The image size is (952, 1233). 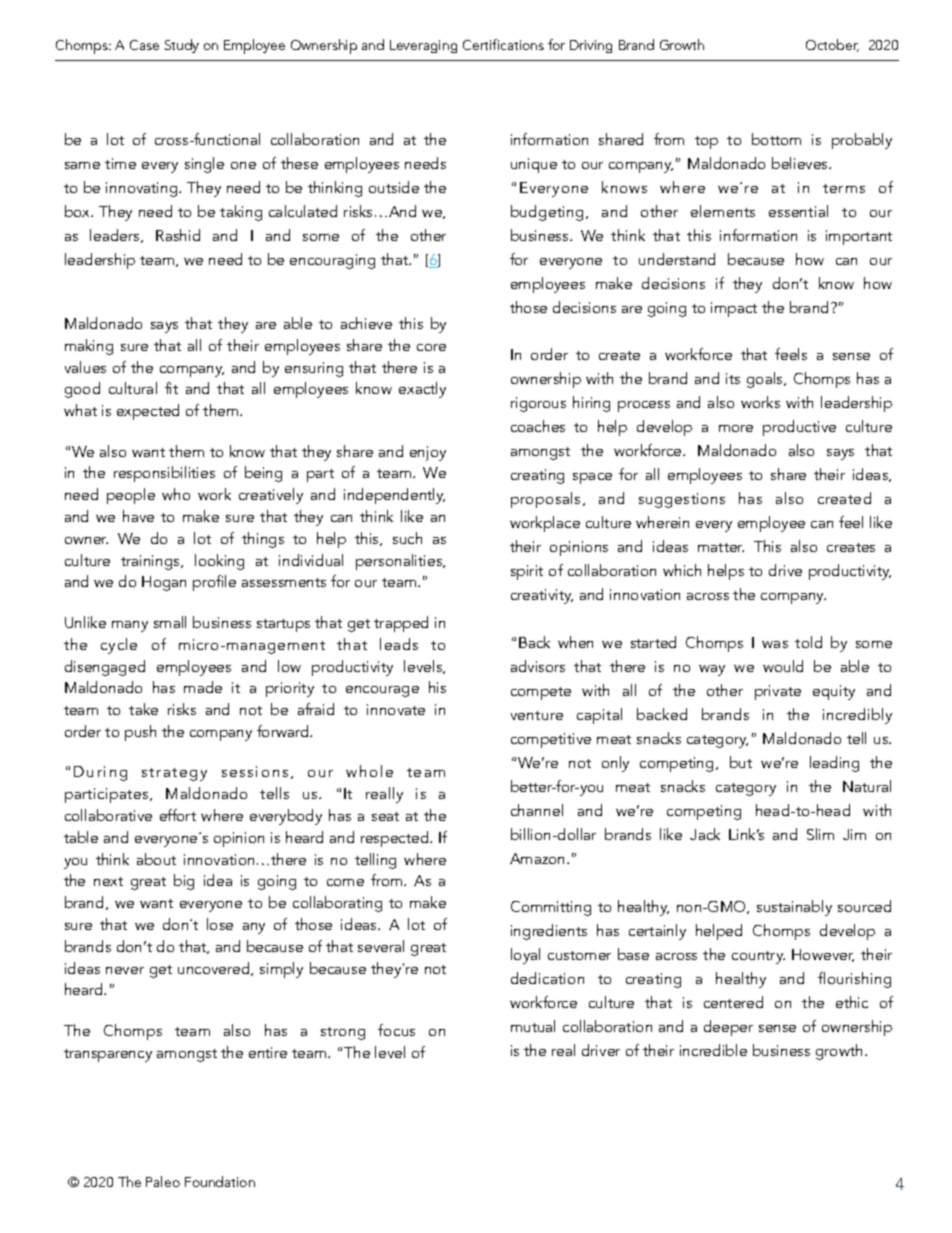 I want to click on Paleo, so click(x=163, y=1181).
